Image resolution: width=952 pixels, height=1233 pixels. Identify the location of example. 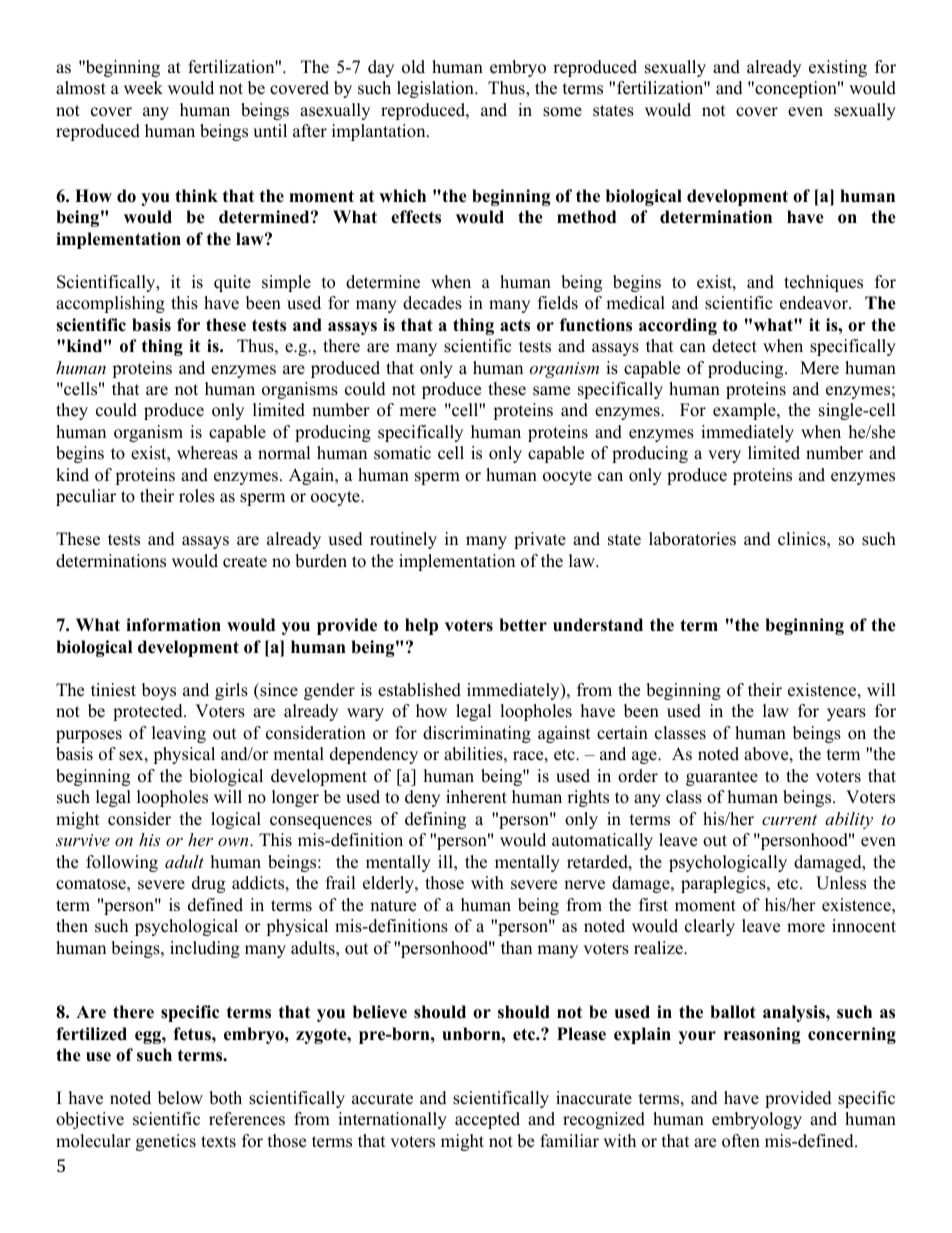
(745, 411).
